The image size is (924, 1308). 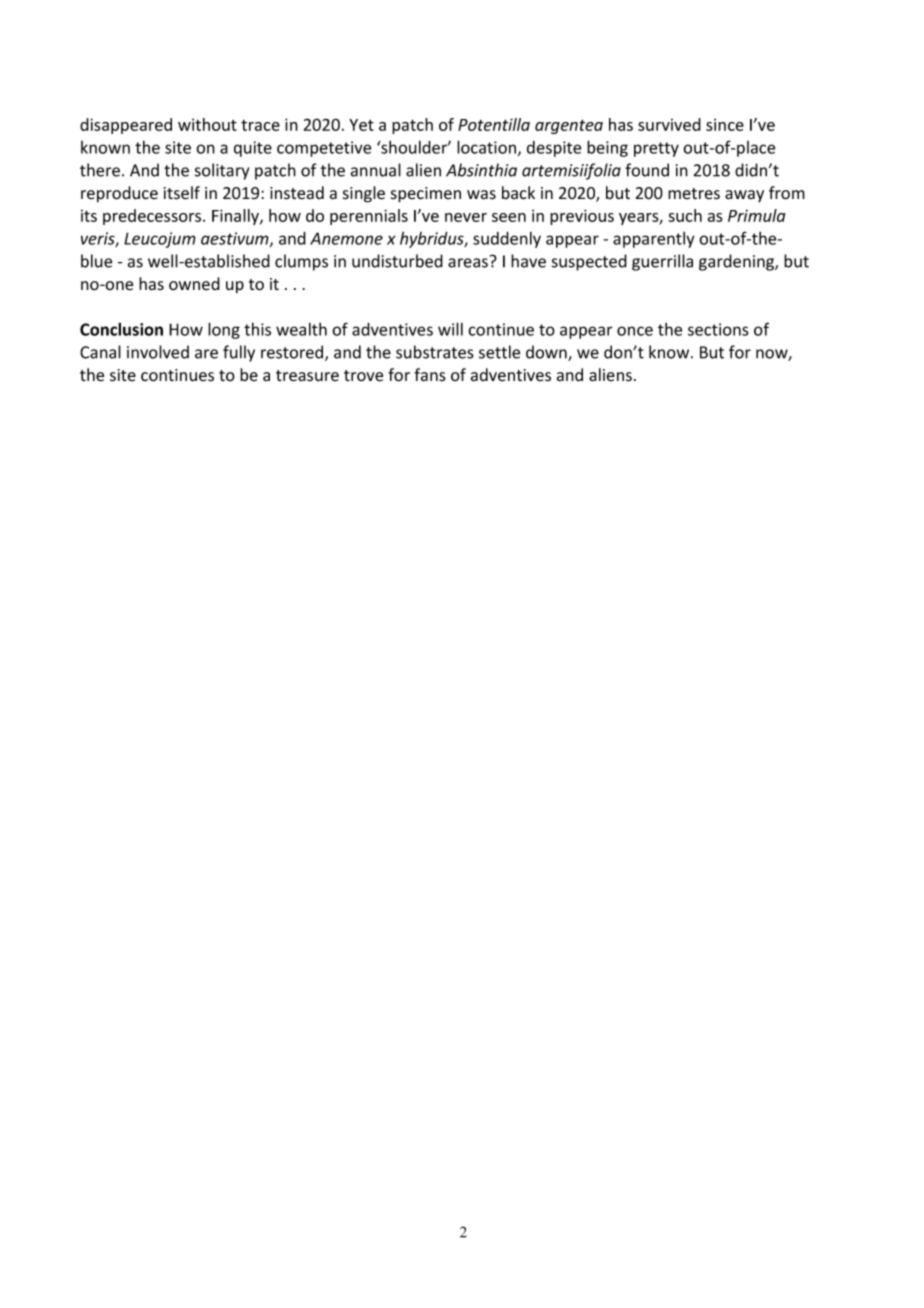 I want to click on clumps, so click(x=301, y=262).
